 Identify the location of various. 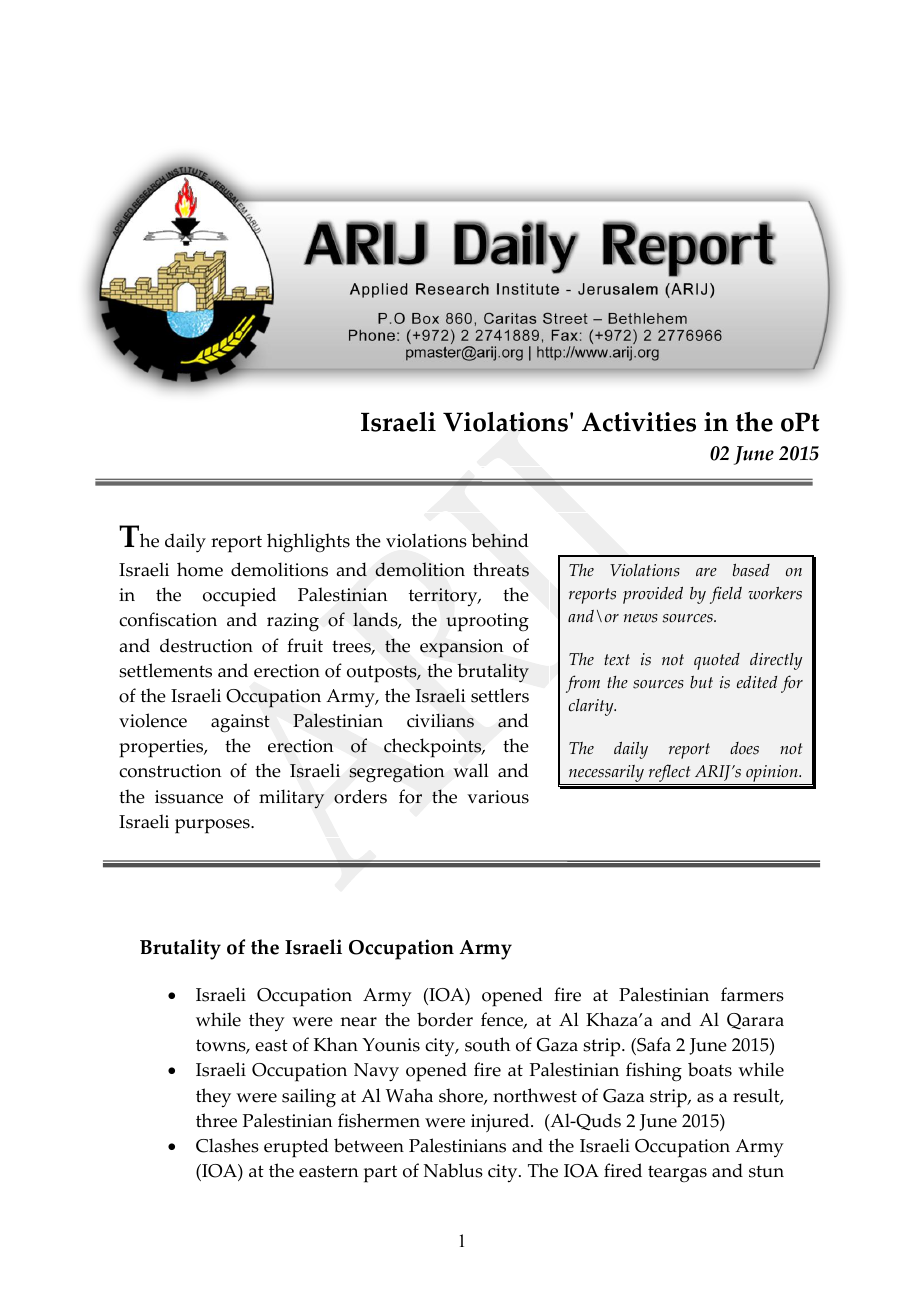
(498, 797).
